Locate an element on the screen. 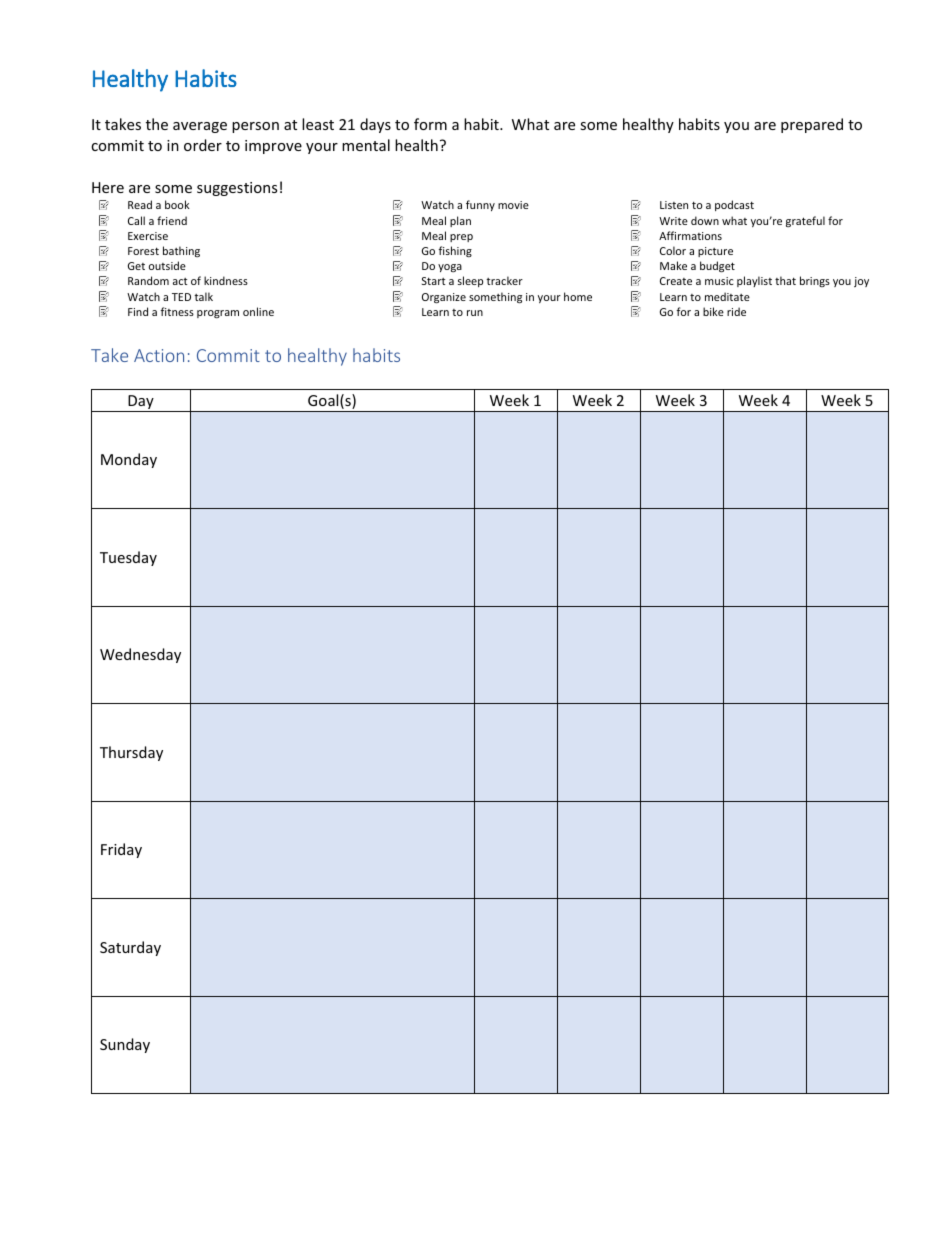 The height and width of the screenshot is (1233, 952). Thursday is located at coordinates (131, 753).
